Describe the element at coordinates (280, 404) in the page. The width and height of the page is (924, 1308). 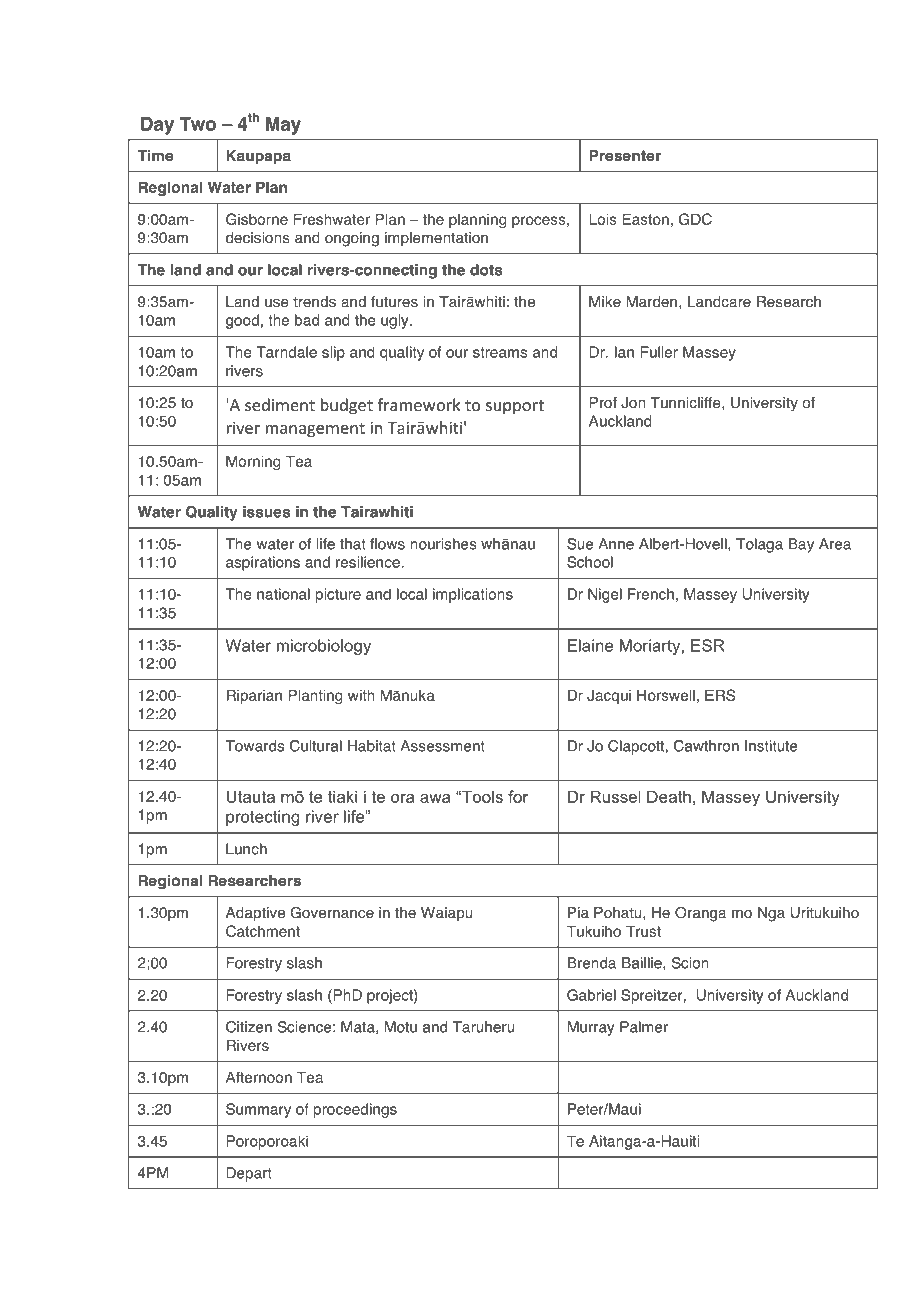
I see `sediment` at that location.
